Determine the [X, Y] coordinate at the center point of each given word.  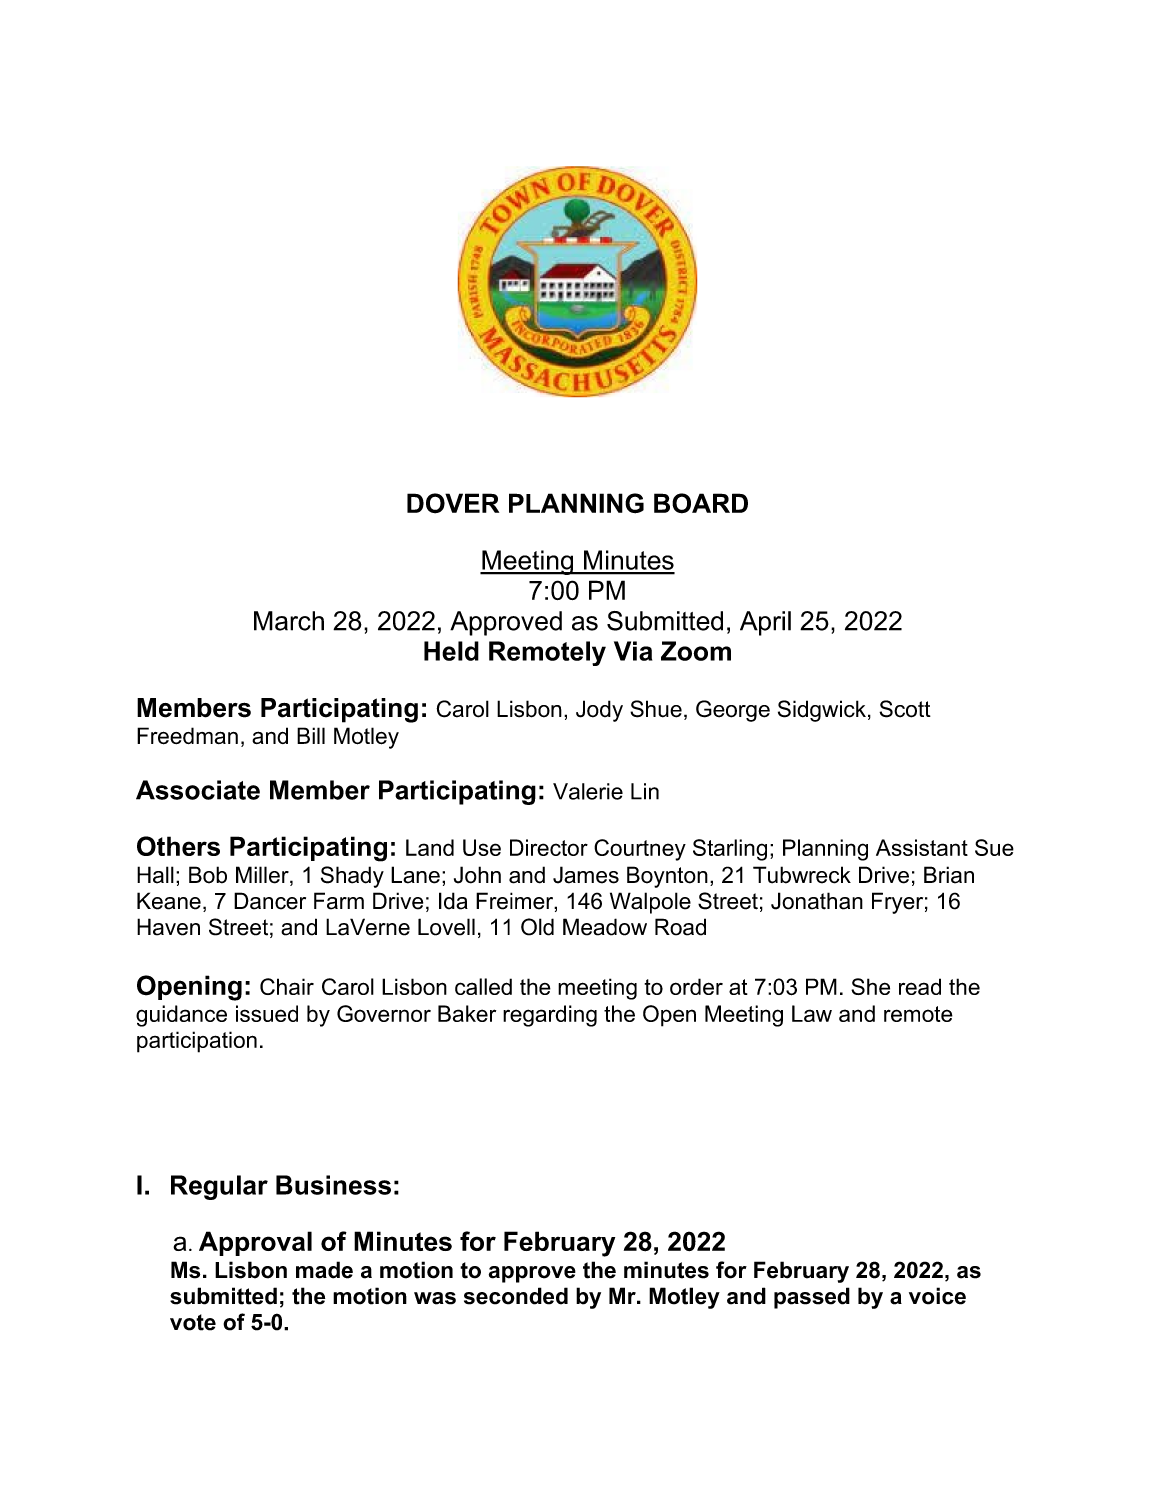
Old [537, 927]
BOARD [701, 503]
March [289, 621]
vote [193, 1322]
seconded [516, 1296]
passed [812, 1298]
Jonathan [817, 901]
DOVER [453, 503]
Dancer [270, 901]
